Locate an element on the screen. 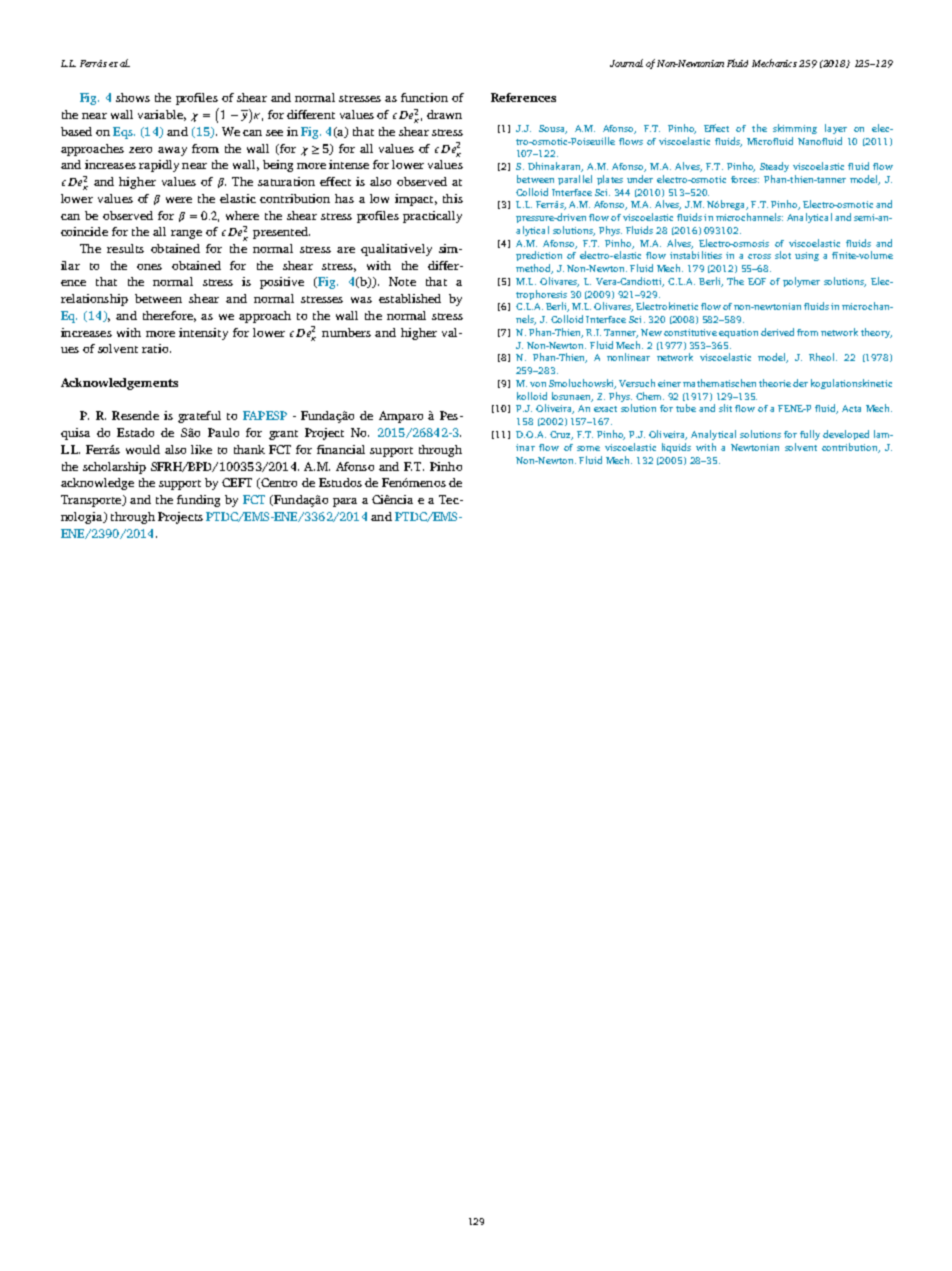 Image resolution: width=952 pixels, height=1271 pixels. shows is located at coordinates (133, 97).
